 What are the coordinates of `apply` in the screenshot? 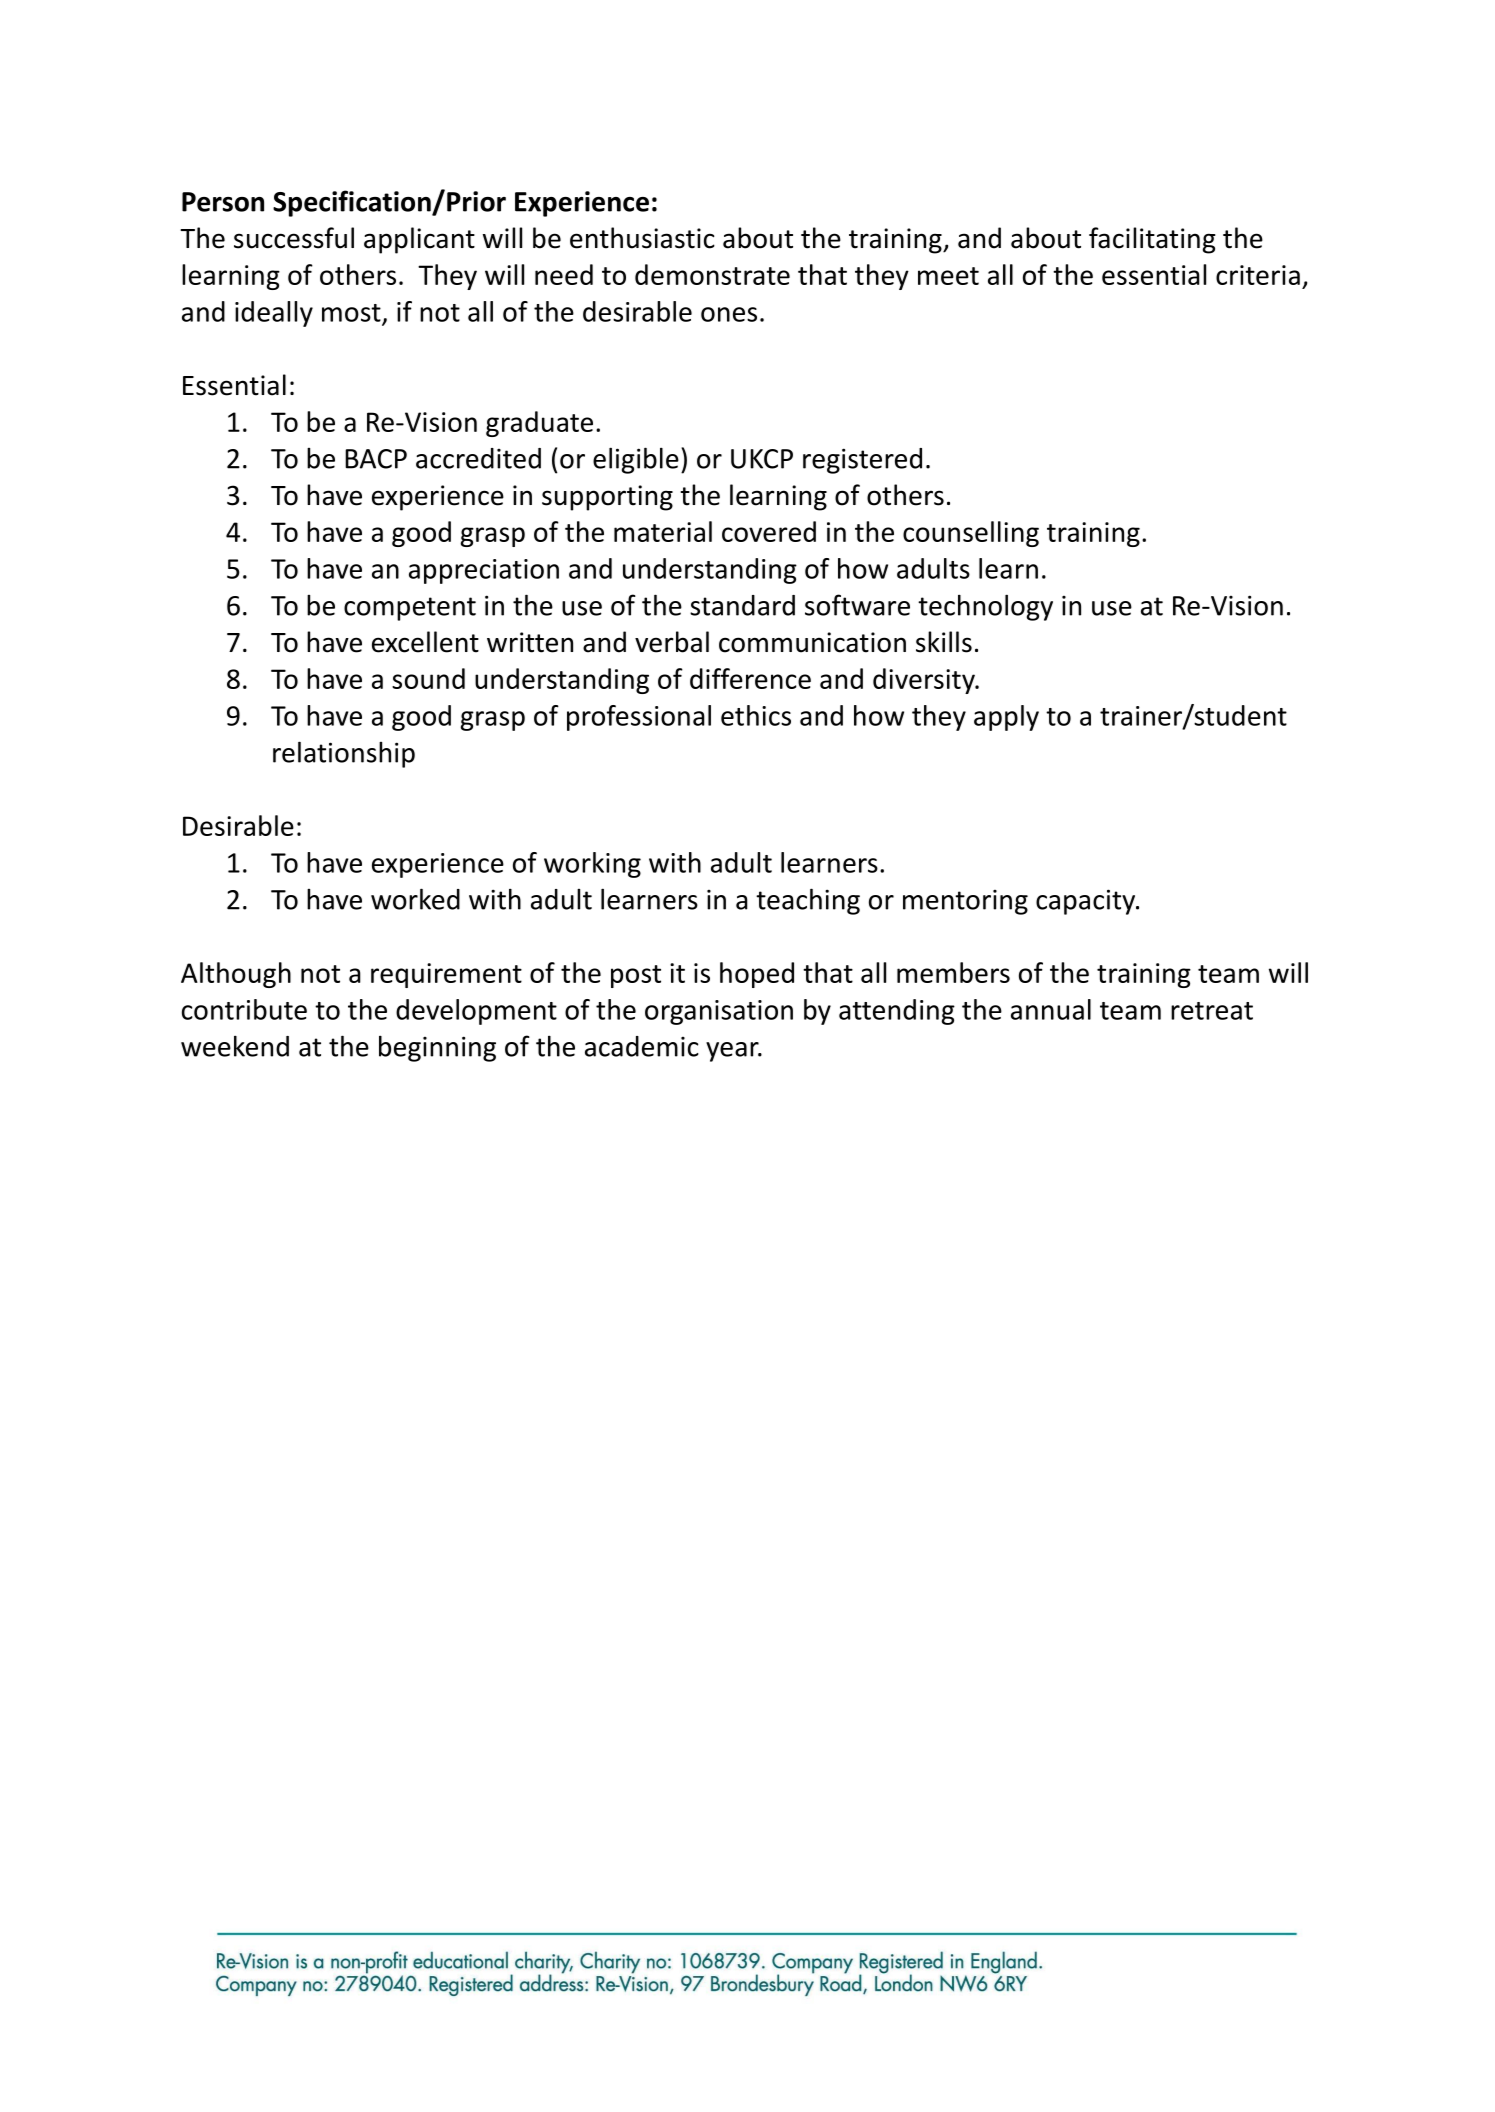 It's located at (1006, 718).
